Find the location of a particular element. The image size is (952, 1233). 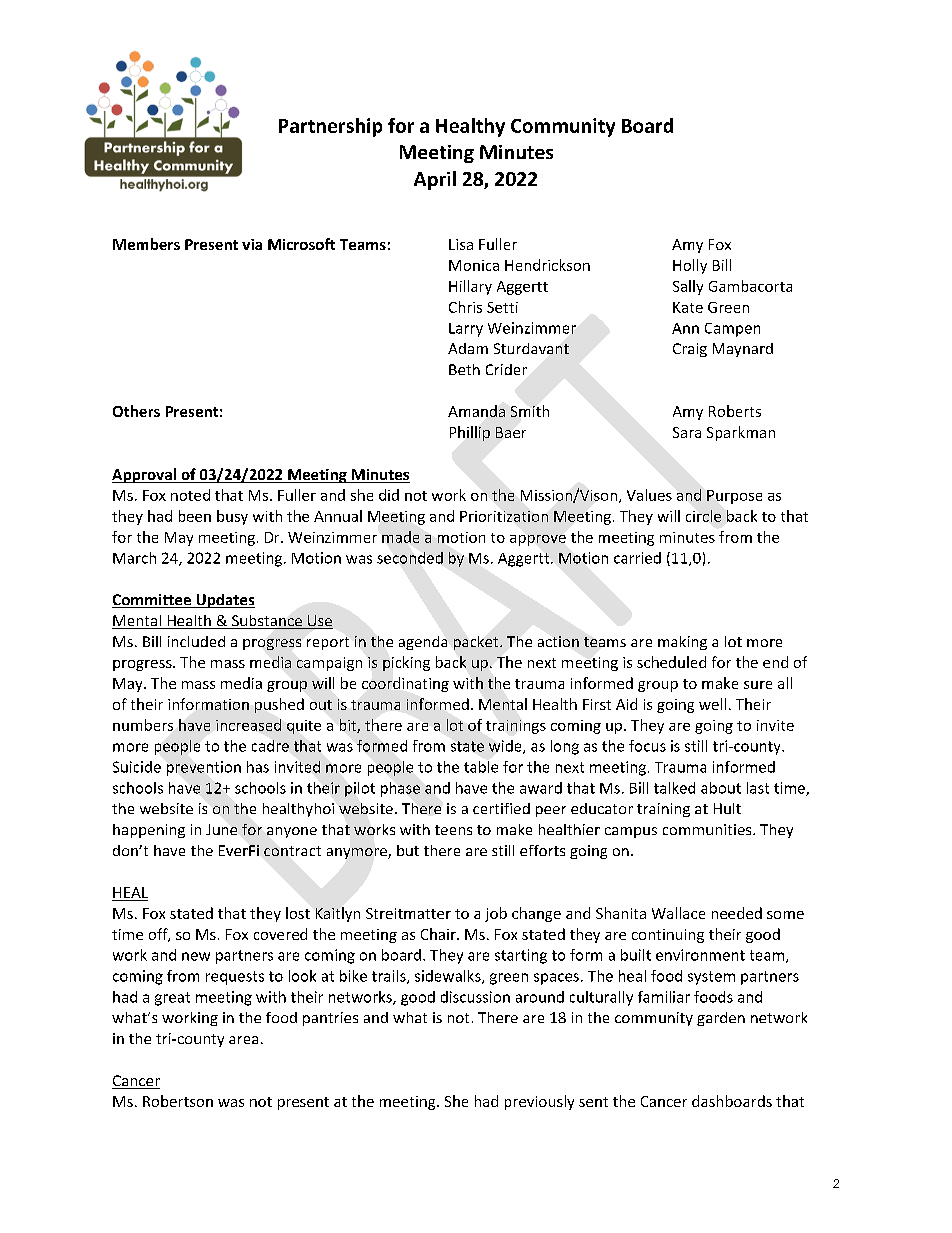

prevention is located at coordinates (204, 768).
